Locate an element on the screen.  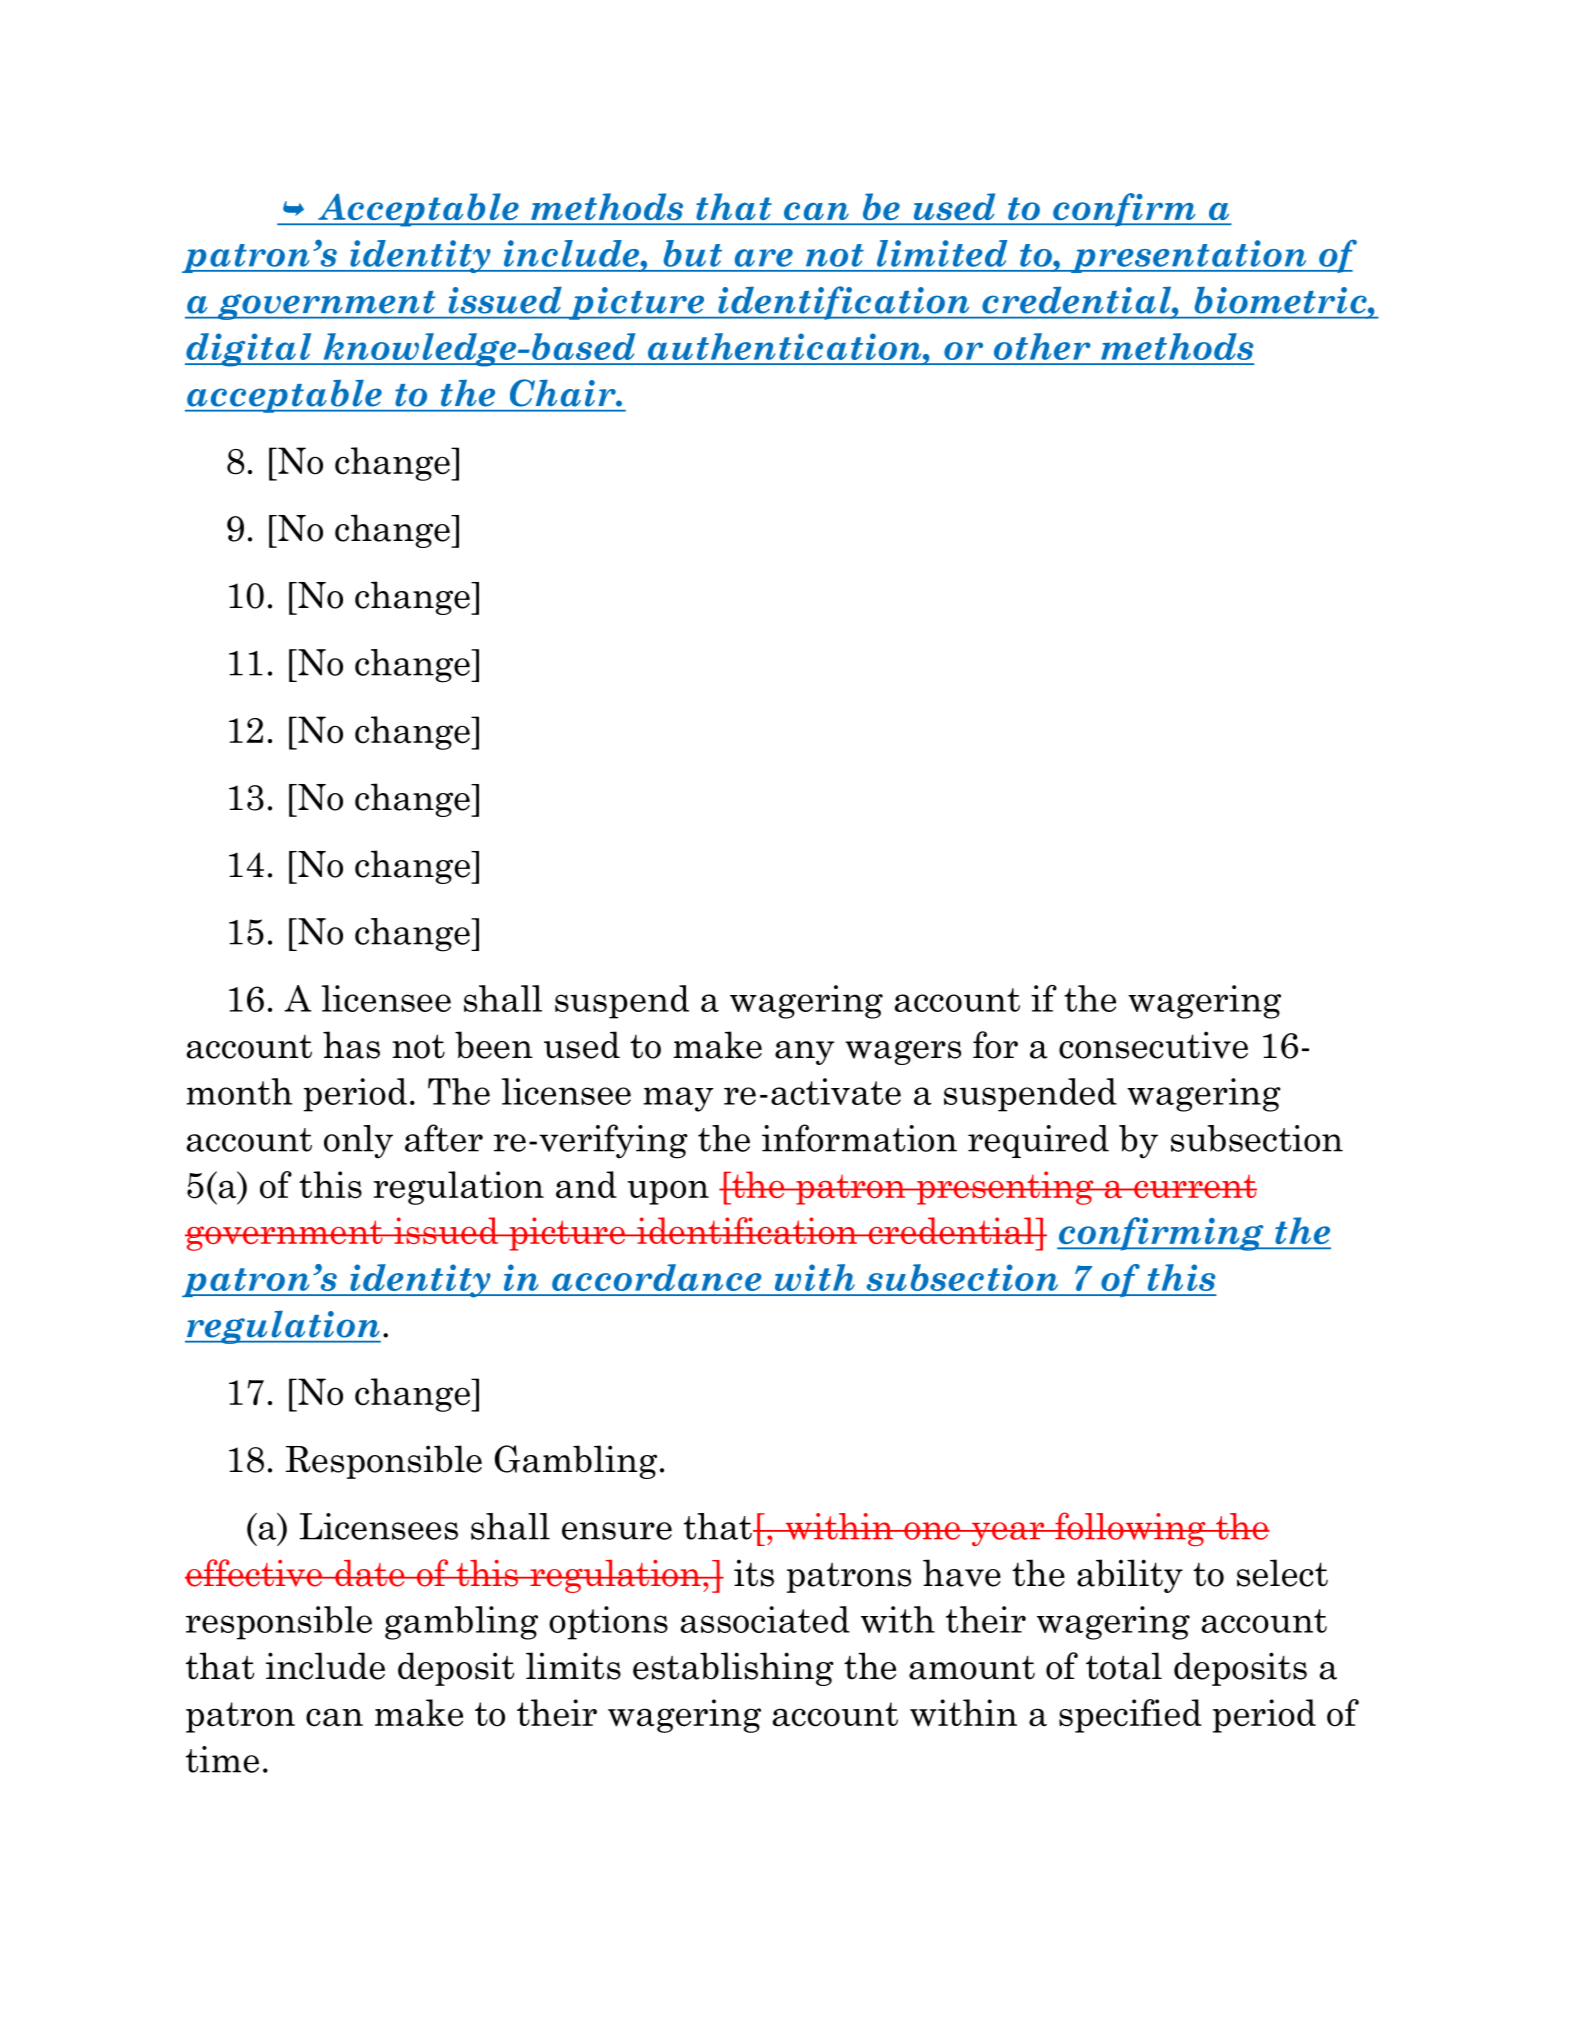
presentation is located at coordinates (1188, 256).
